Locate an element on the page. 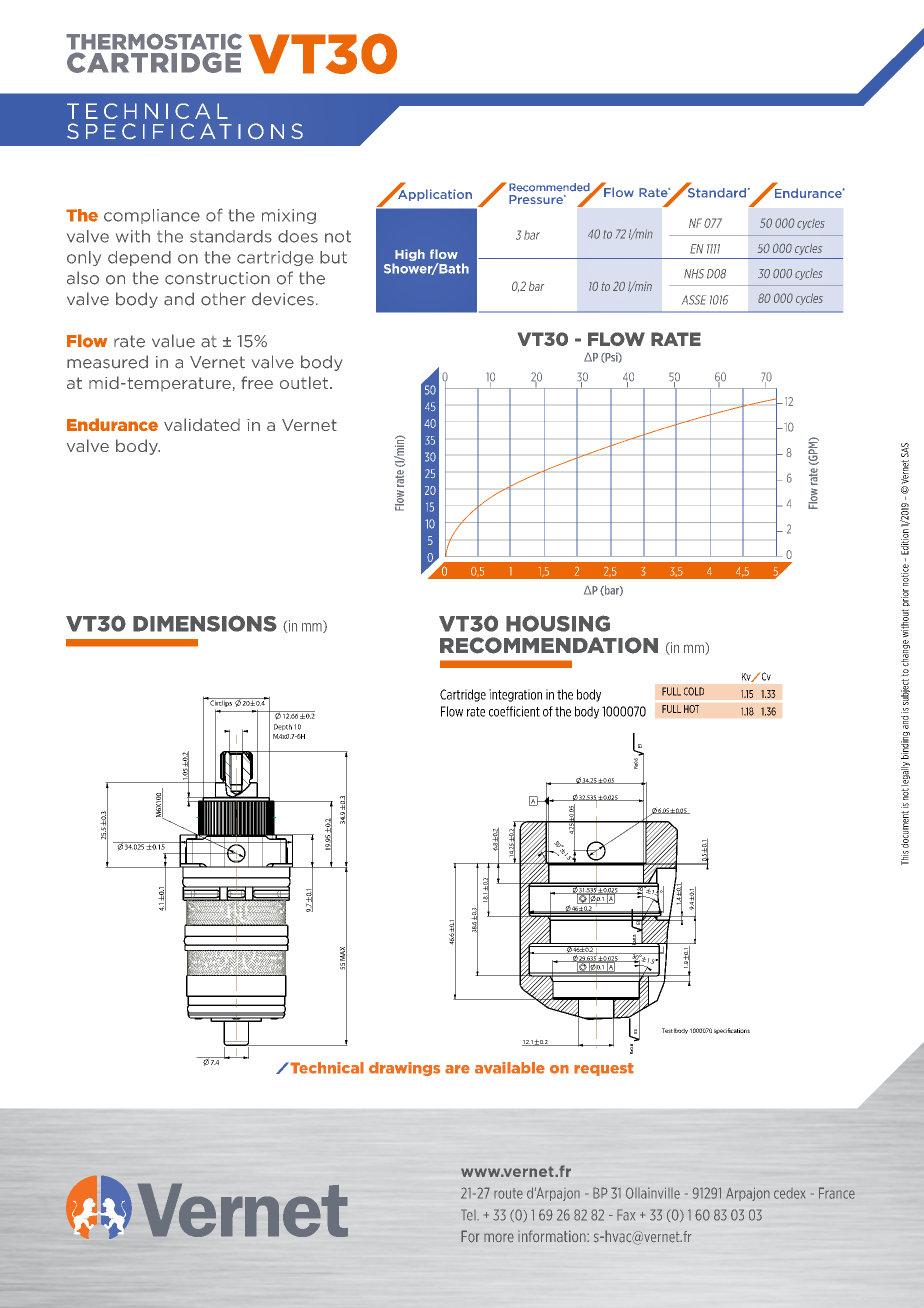 This image has height=1308, width=924. France is located at coordinates (837, 1193).
